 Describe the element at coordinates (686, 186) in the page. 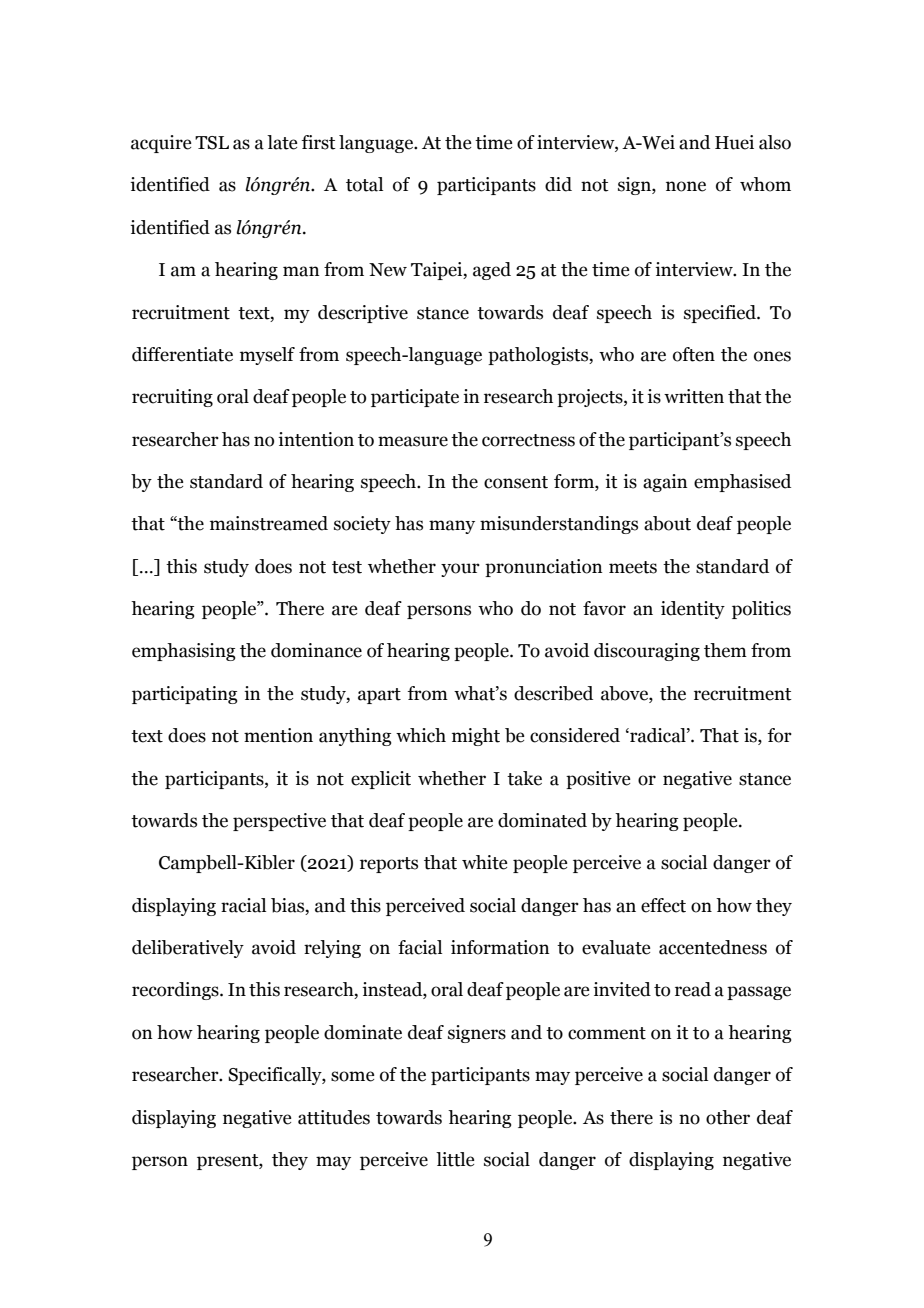

I see `none` at that location.
